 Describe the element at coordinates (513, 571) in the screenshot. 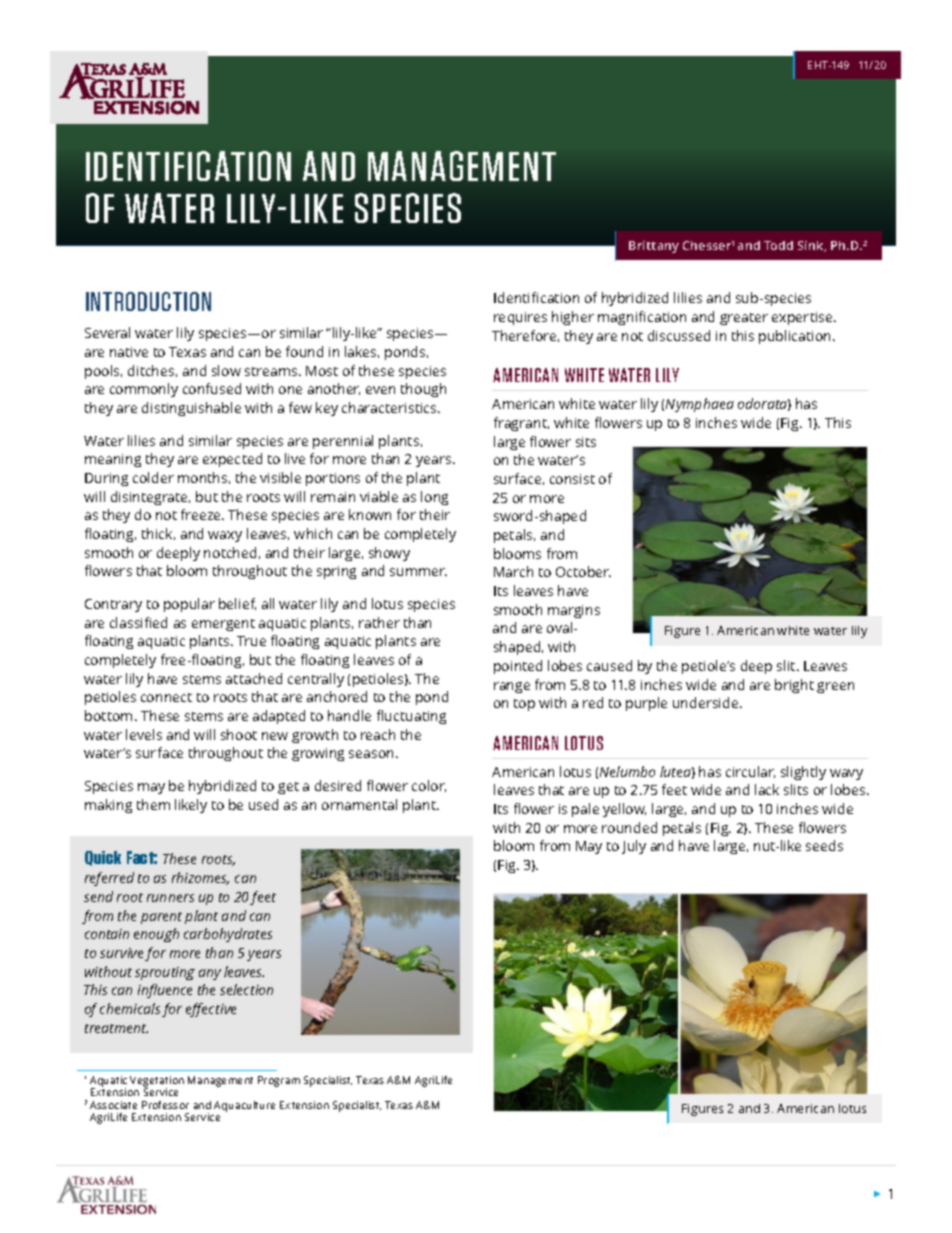

I see `March` at that location.
